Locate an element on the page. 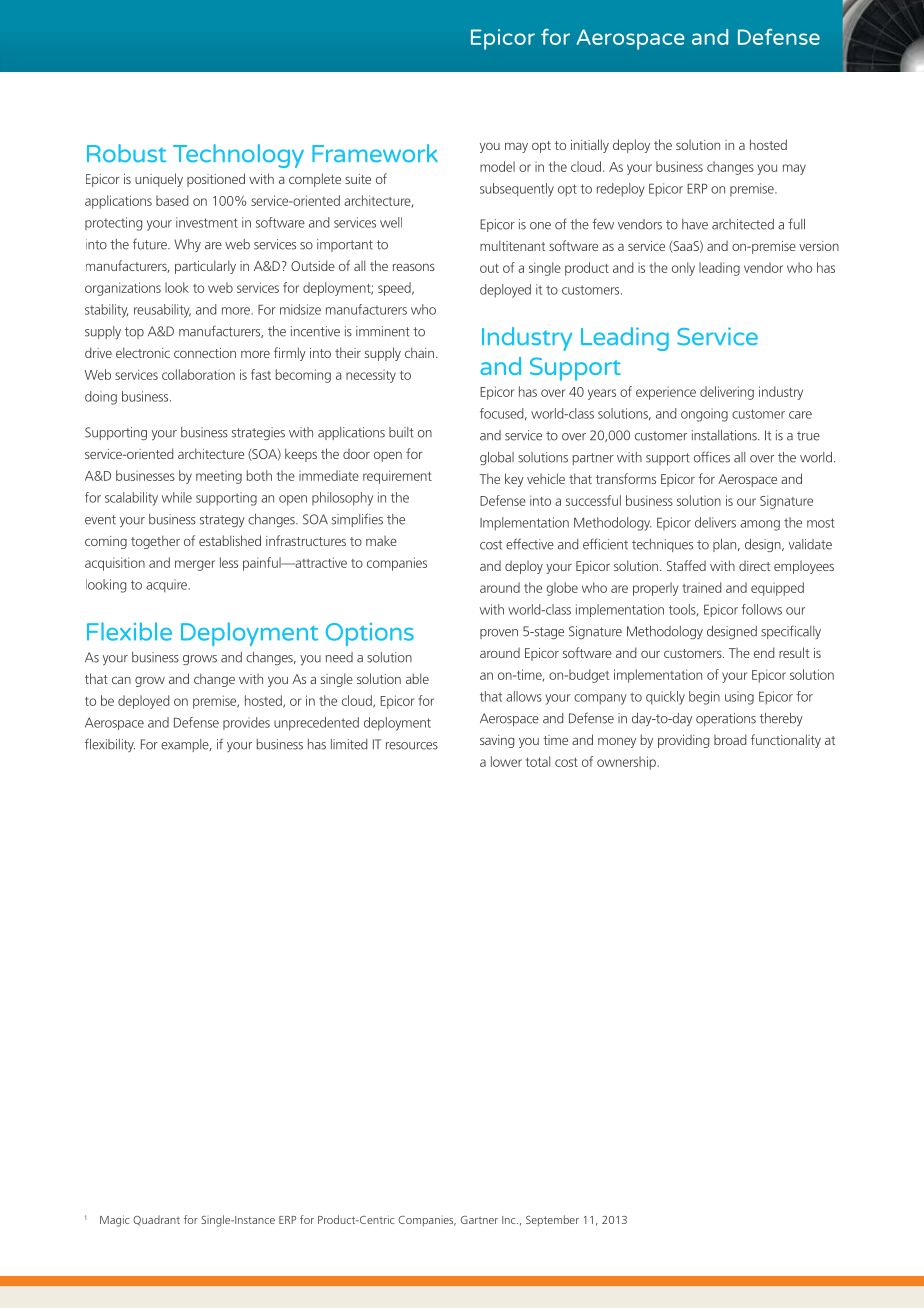  Gartner is located at coordinates (479, 1220).
